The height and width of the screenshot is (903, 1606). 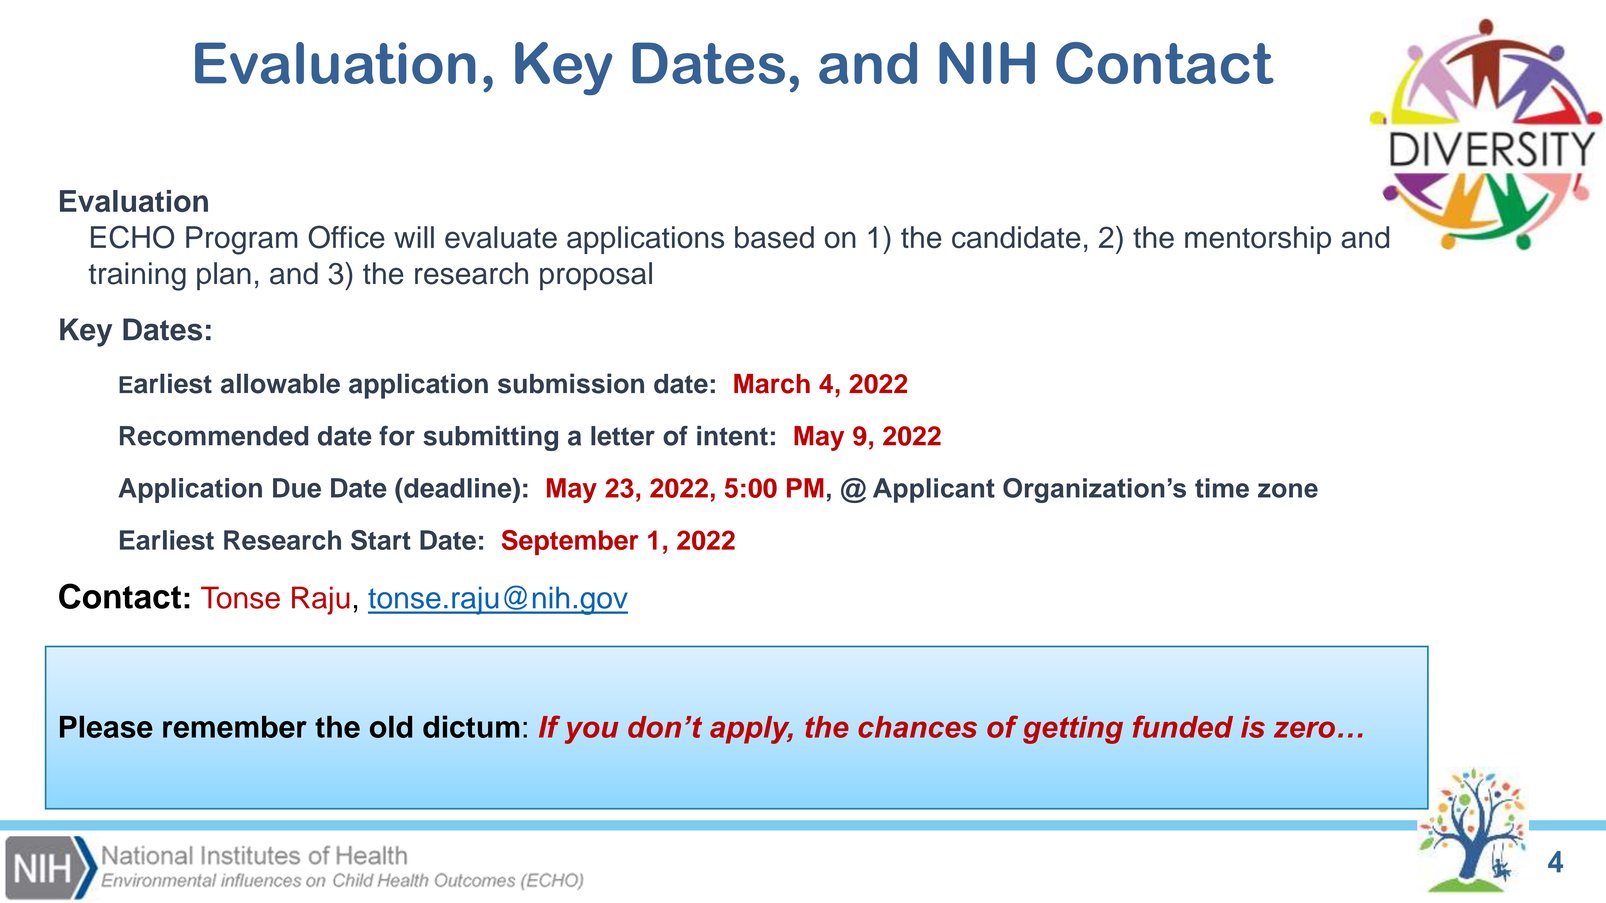 I want to click on Start, so click(x=381, y=540).
